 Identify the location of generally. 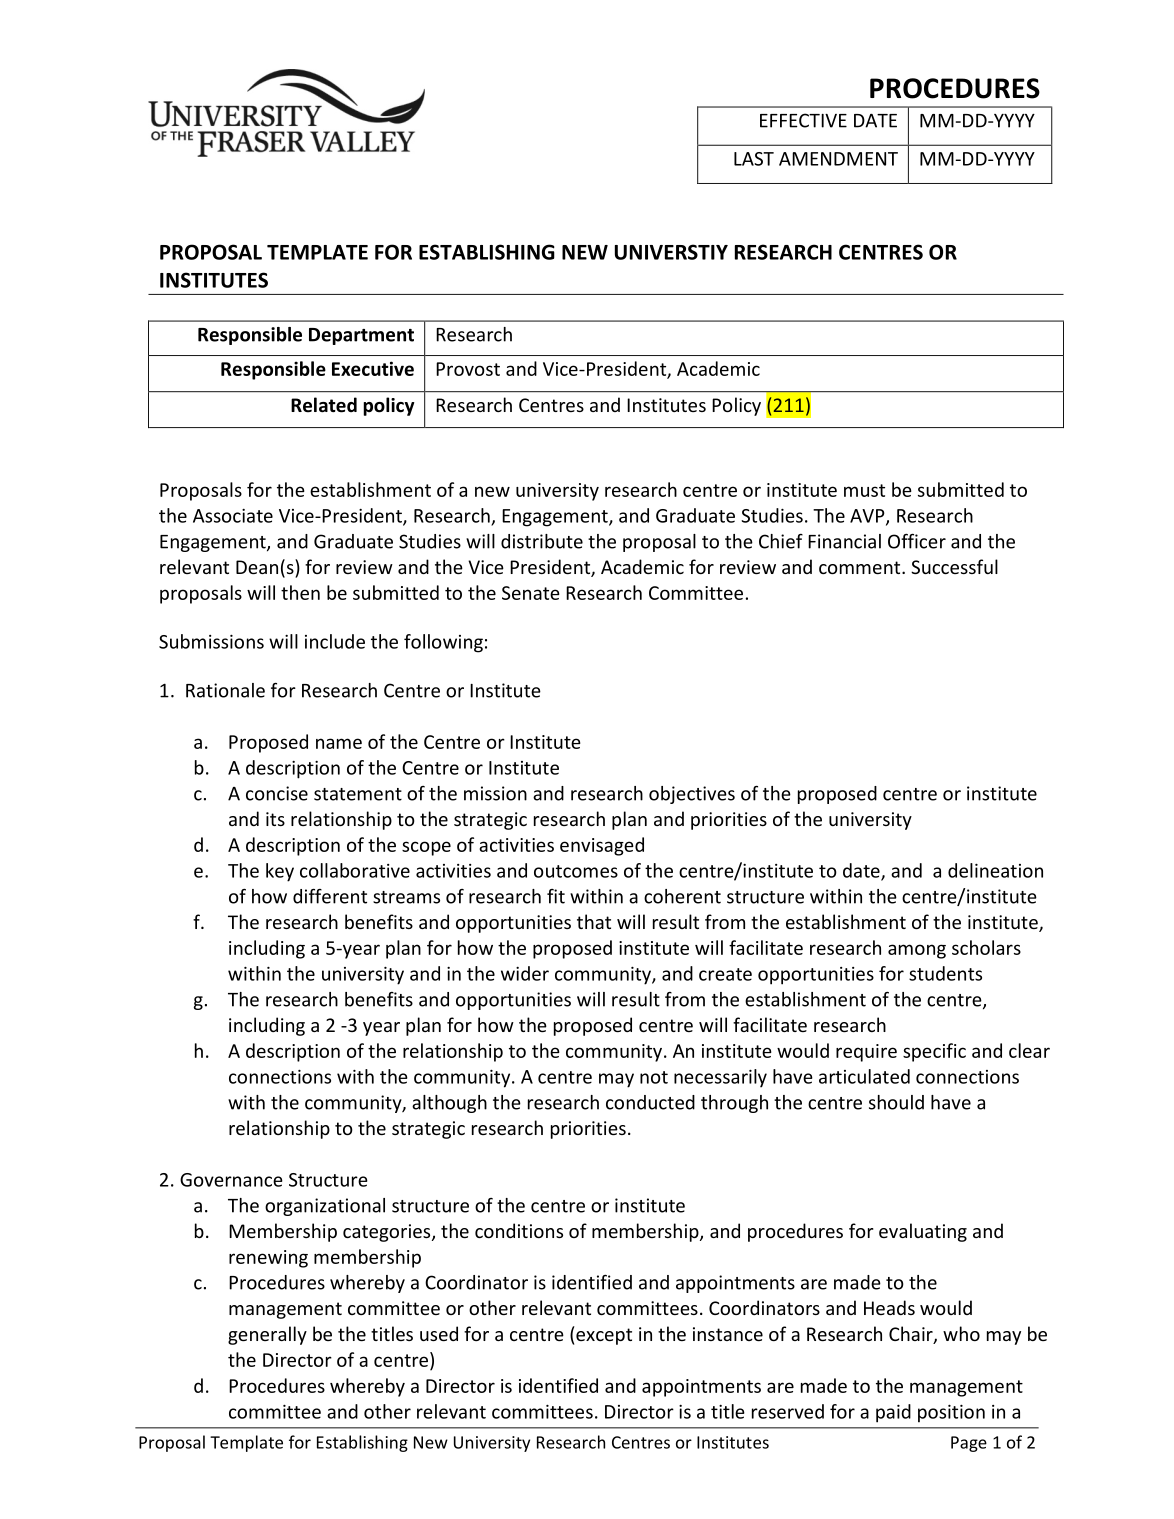
(267, 1335).
